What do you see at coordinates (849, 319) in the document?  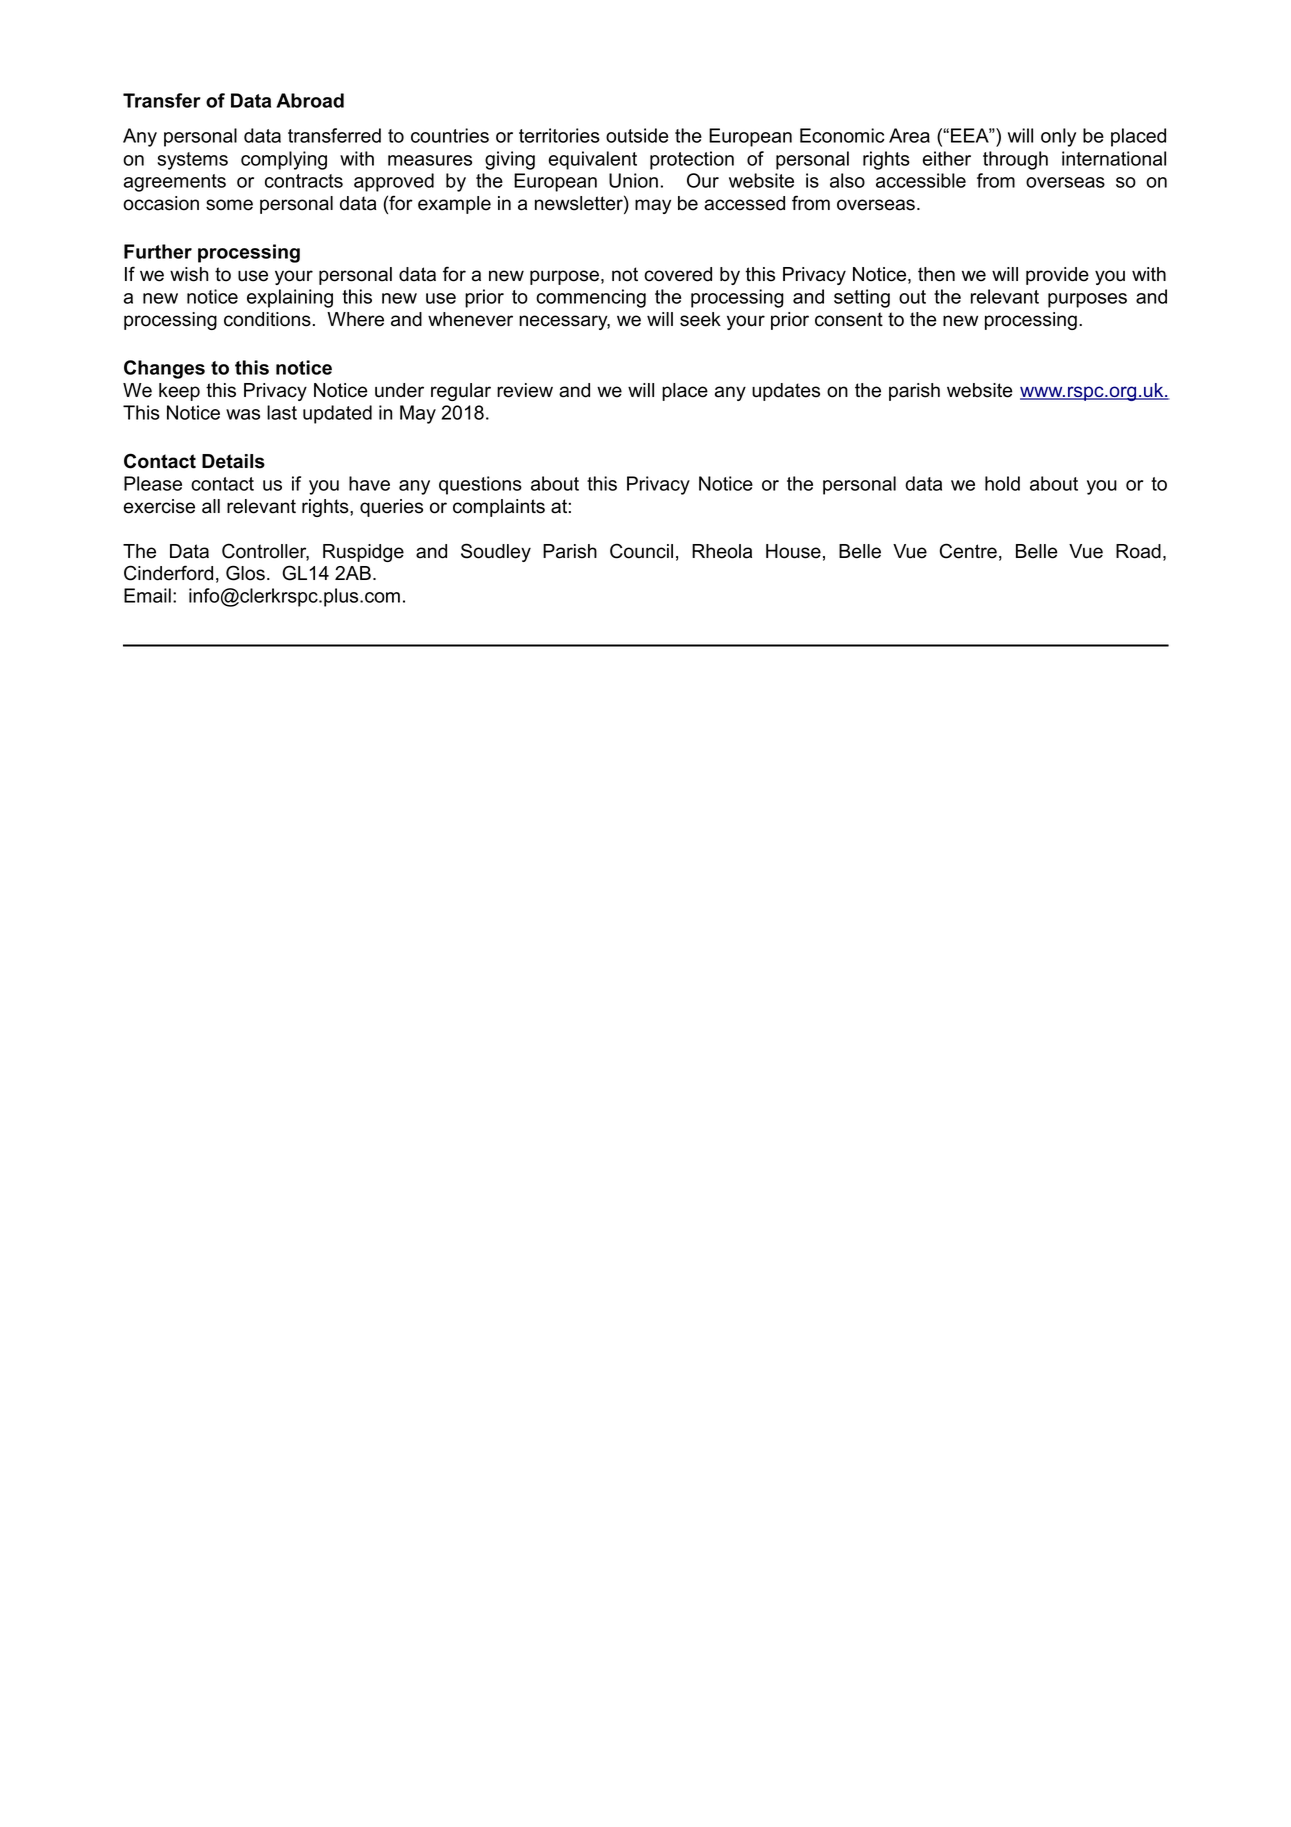 I see `consent` at bounding box center [849, 319].
